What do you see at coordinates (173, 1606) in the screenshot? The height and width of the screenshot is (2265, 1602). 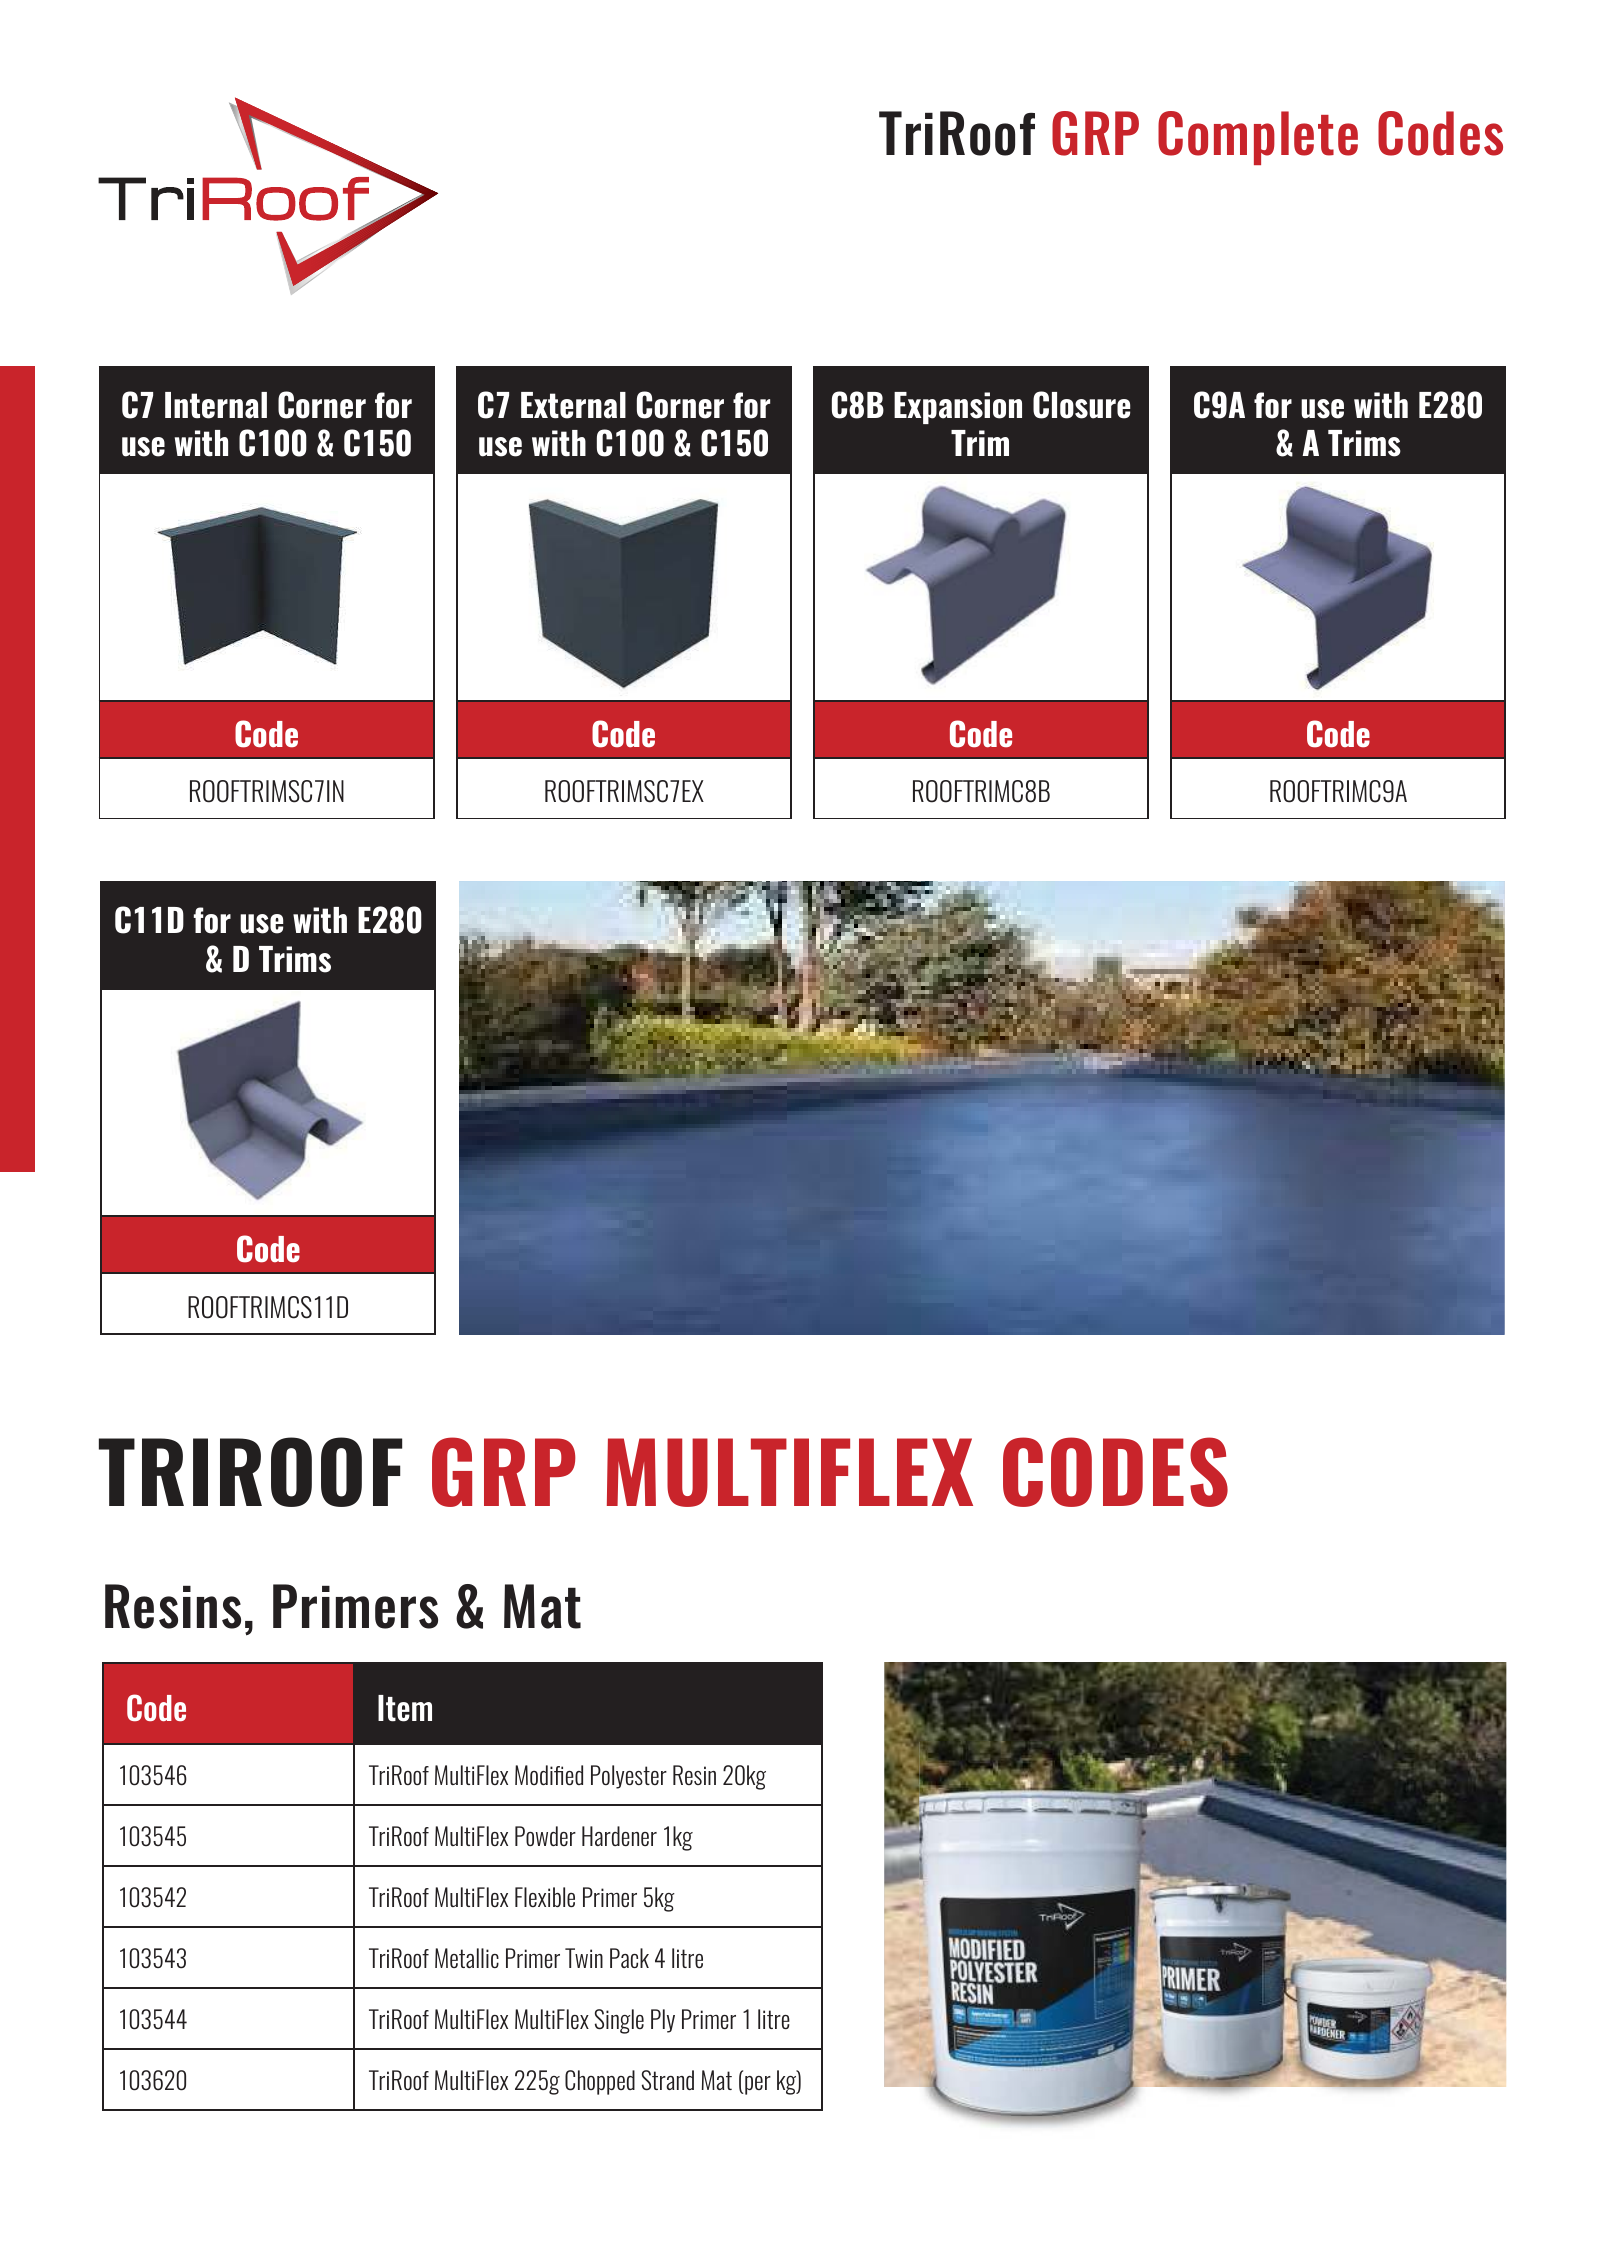 I see `Resins` at bounding box center [173, 1606].
